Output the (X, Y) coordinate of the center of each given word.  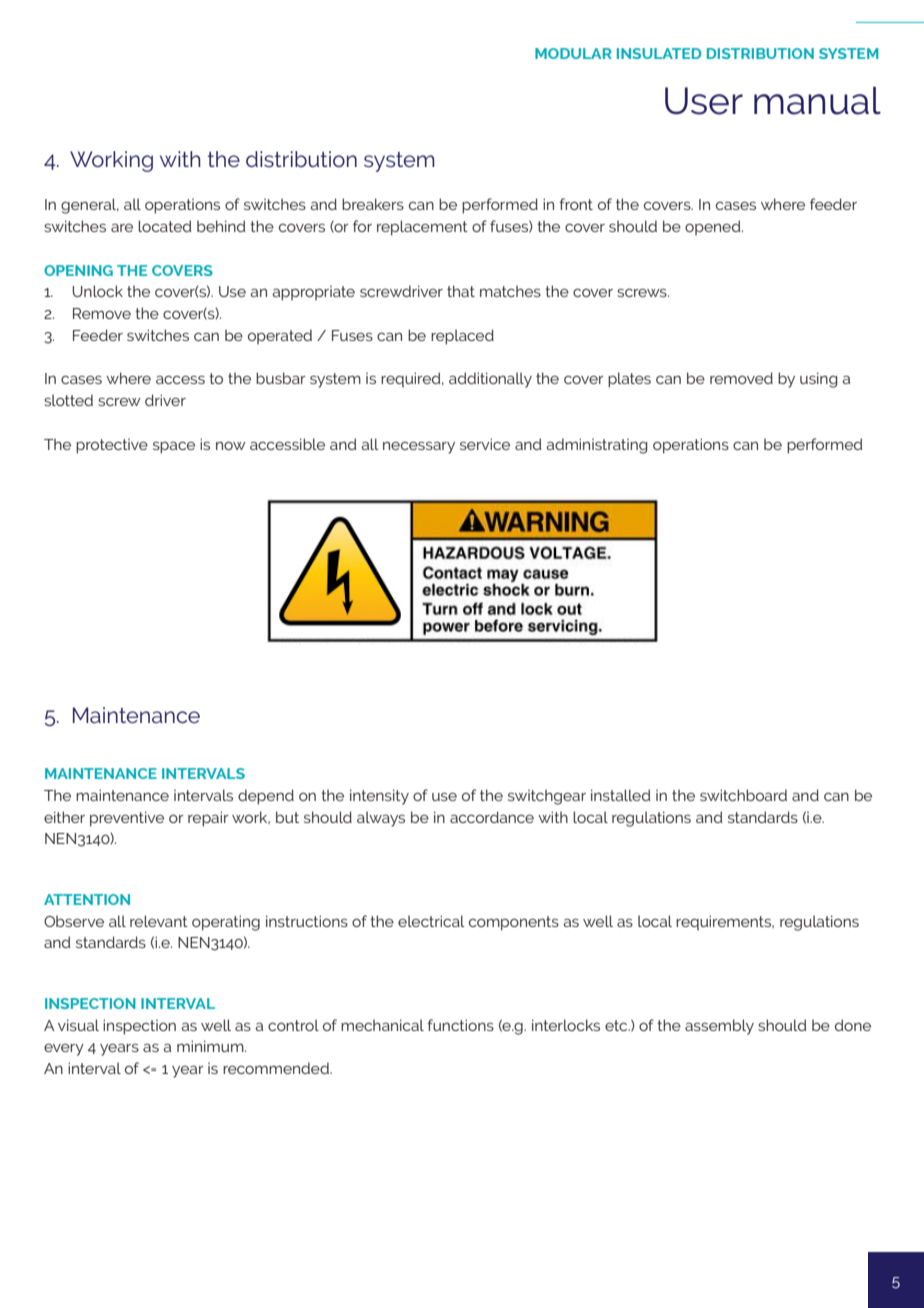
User (704, 101)
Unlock (97, 291)
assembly (719, 1027)
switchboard (743, 795)
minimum (211, 1046)
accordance (492, 817)
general (90, 206)
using (818, 380)
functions (460, 1025)
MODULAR (573, 53)
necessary (419, 447)
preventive (127, 819)
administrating (596, 446)
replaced (462, 337)
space (174, 447)
